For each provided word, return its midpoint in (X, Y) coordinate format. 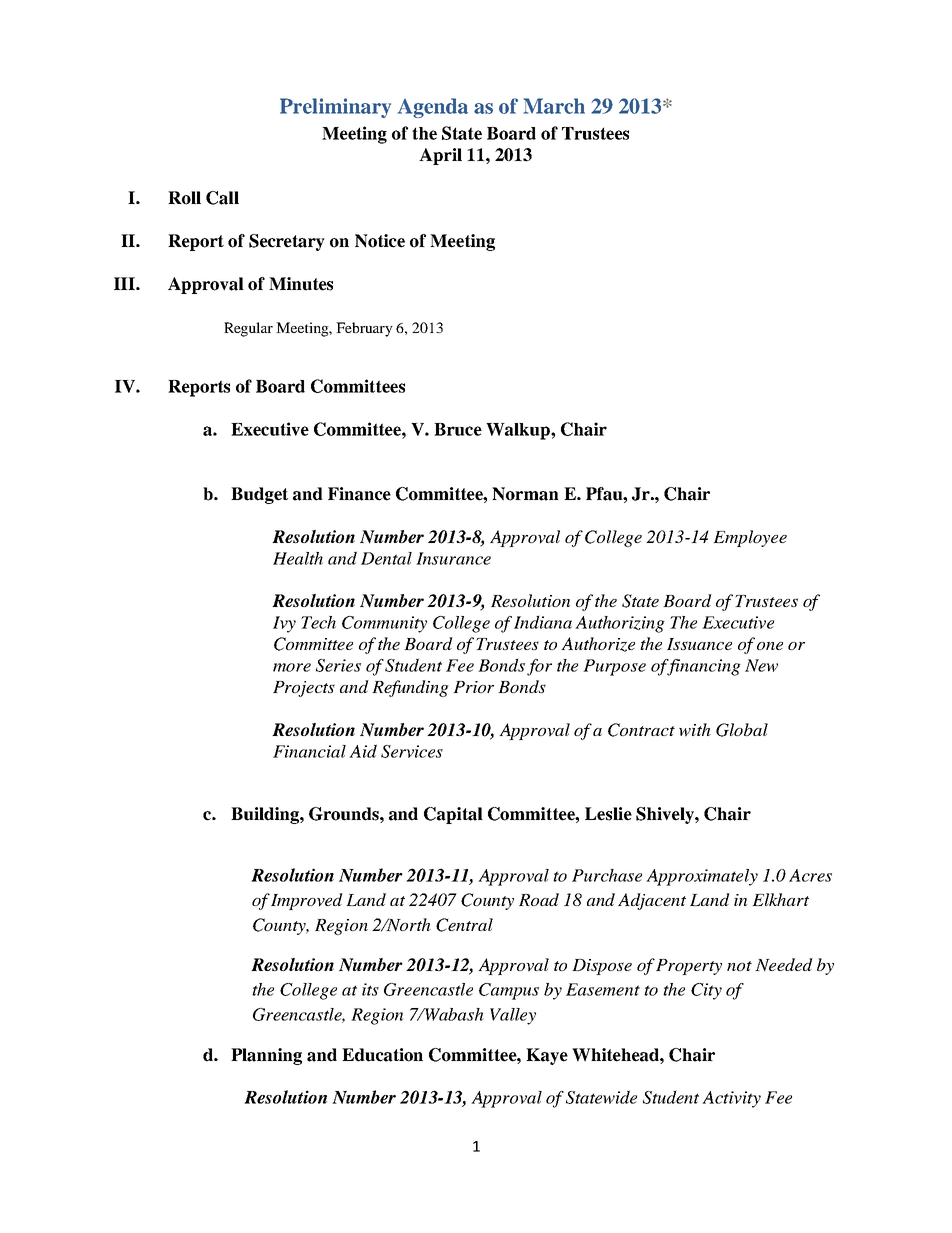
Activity (731, 1099)
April (440, 156)
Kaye (547, 1056)
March (554, 106)
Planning (266, 1056)
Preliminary (335, 108)
